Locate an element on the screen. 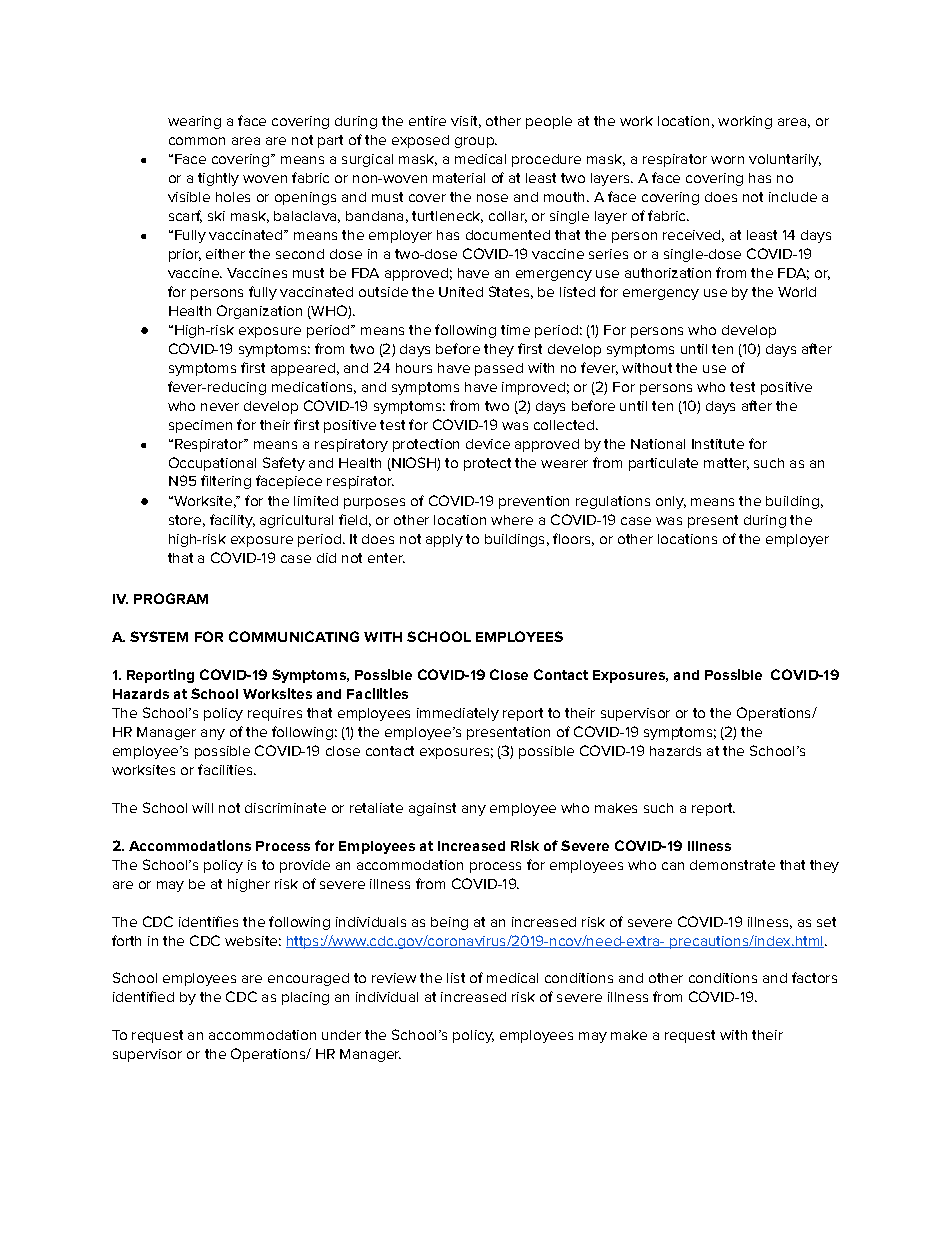  demonstrate is located at coordinates (732, 865).
